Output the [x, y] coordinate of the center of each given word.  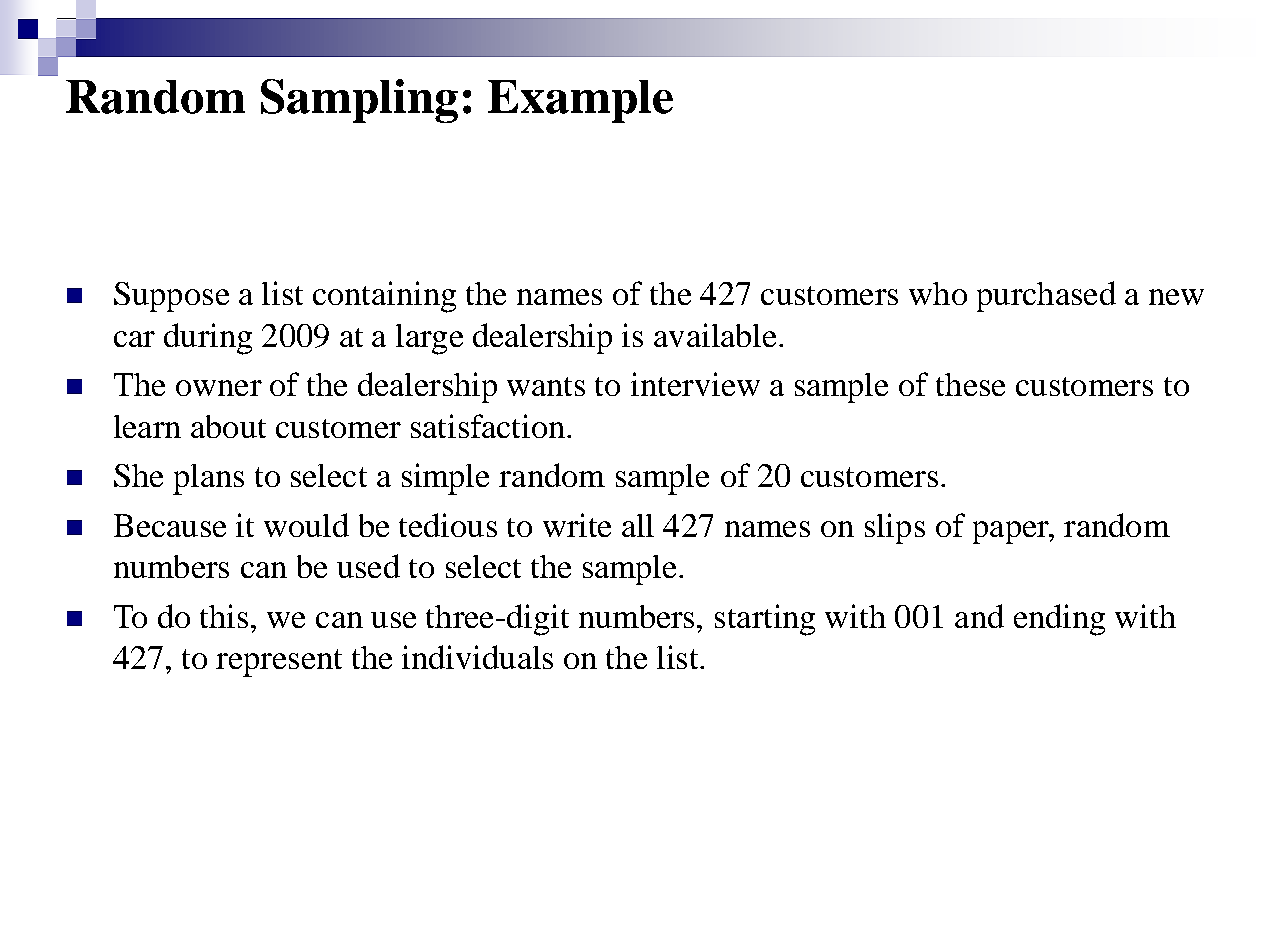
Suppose [171, 297]
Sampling [359, 101]
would [306, 525]
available [715, 335]
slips [895, 528]
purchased [1046, 296]
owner [219, 388]
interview [695, 384]
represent [279, 663]
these [970, 384]
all [638, 525]
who [938, 293]
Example [580, 101]
